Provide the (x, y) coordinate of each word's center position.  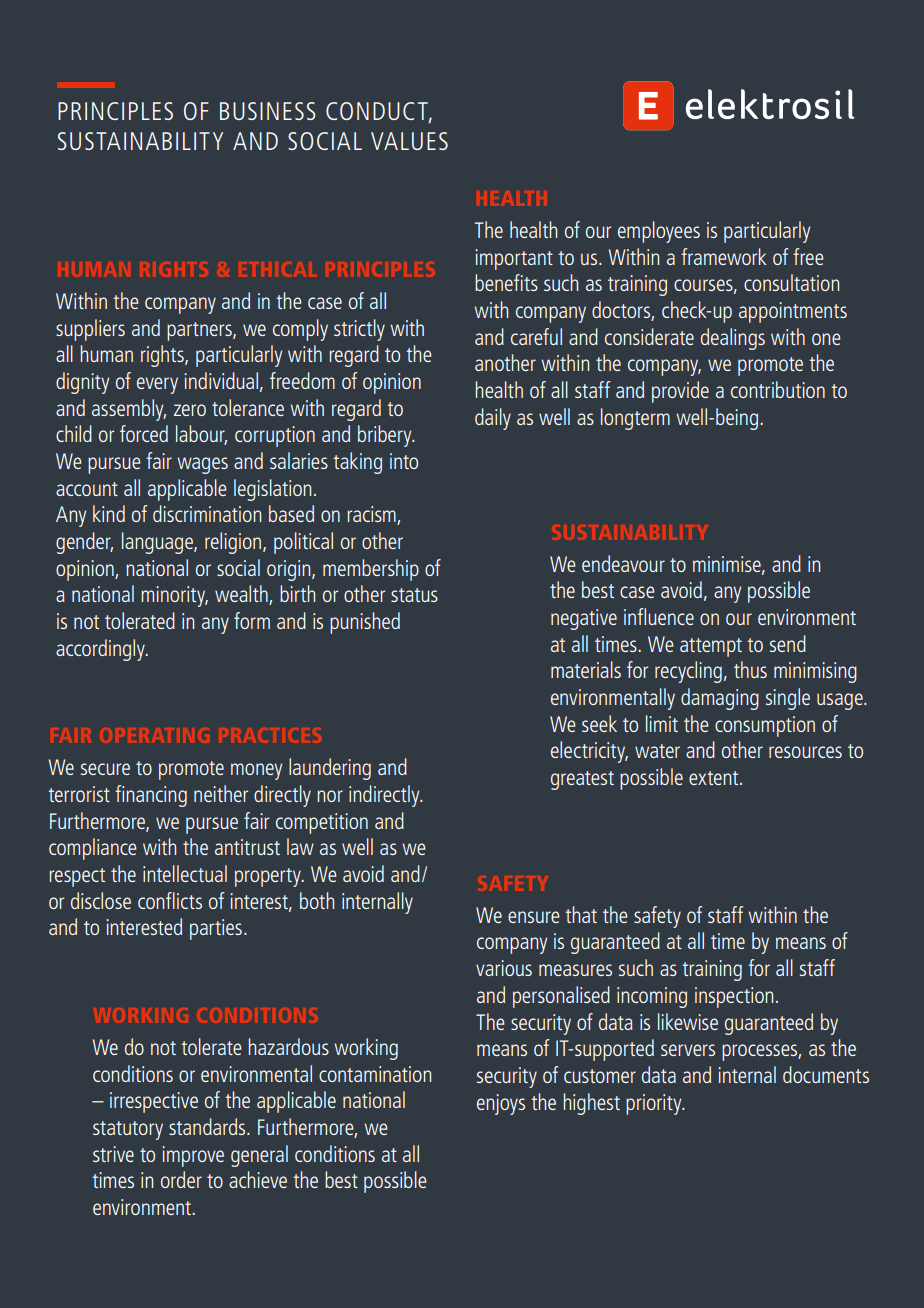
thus (750, 669)
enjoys (501, 1104)
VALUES (409, 141)
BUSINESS (268, 111)
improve (193, 1156)
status (414, 595)
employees (659, 232)
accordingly (101, 650)
